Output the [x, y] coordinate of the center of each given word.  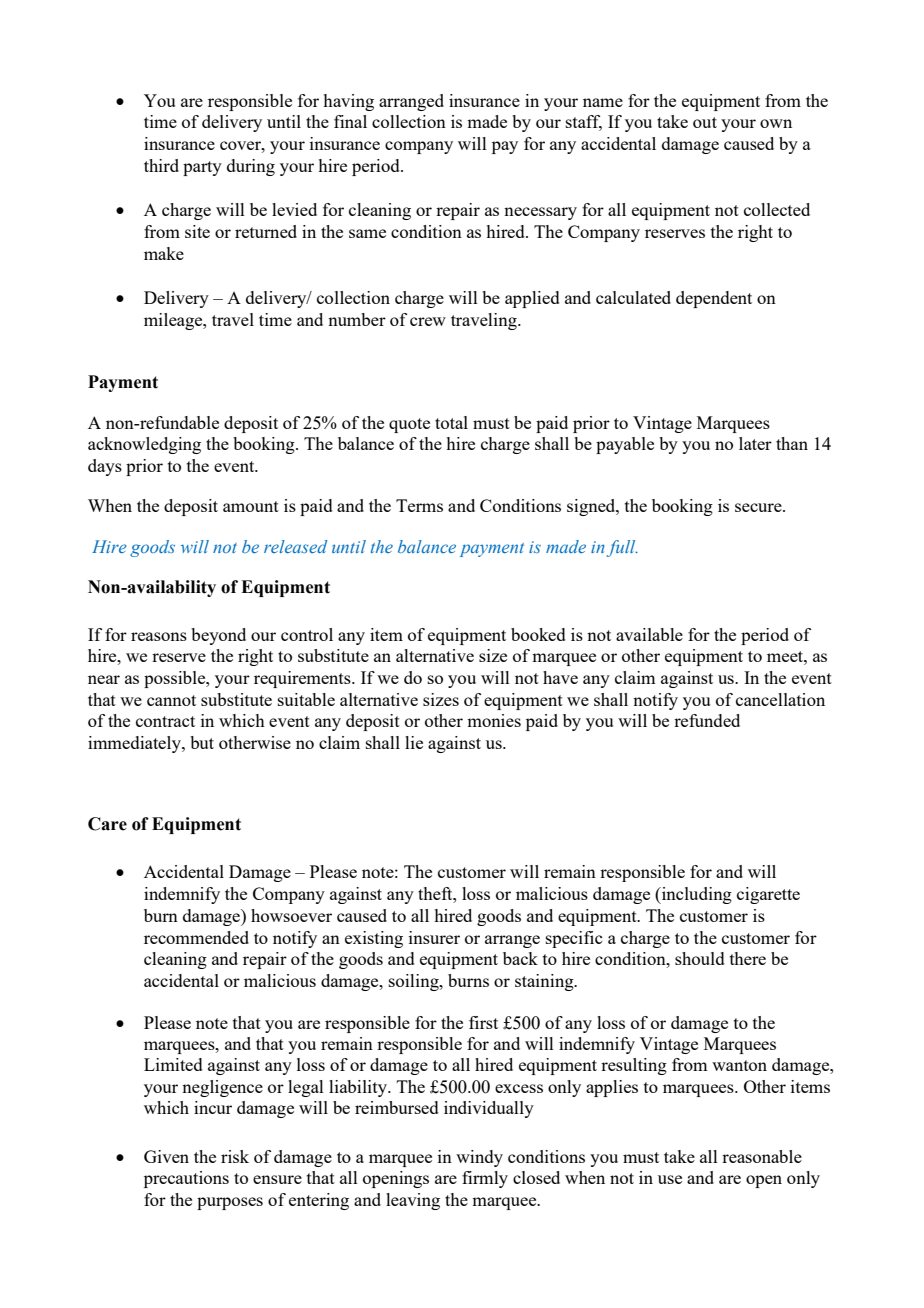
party [202, 168]
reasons [159, 636]
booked [538, 634]
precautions [186, 1179]
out [705, 122]
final [350, 121]
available [649, 634]
